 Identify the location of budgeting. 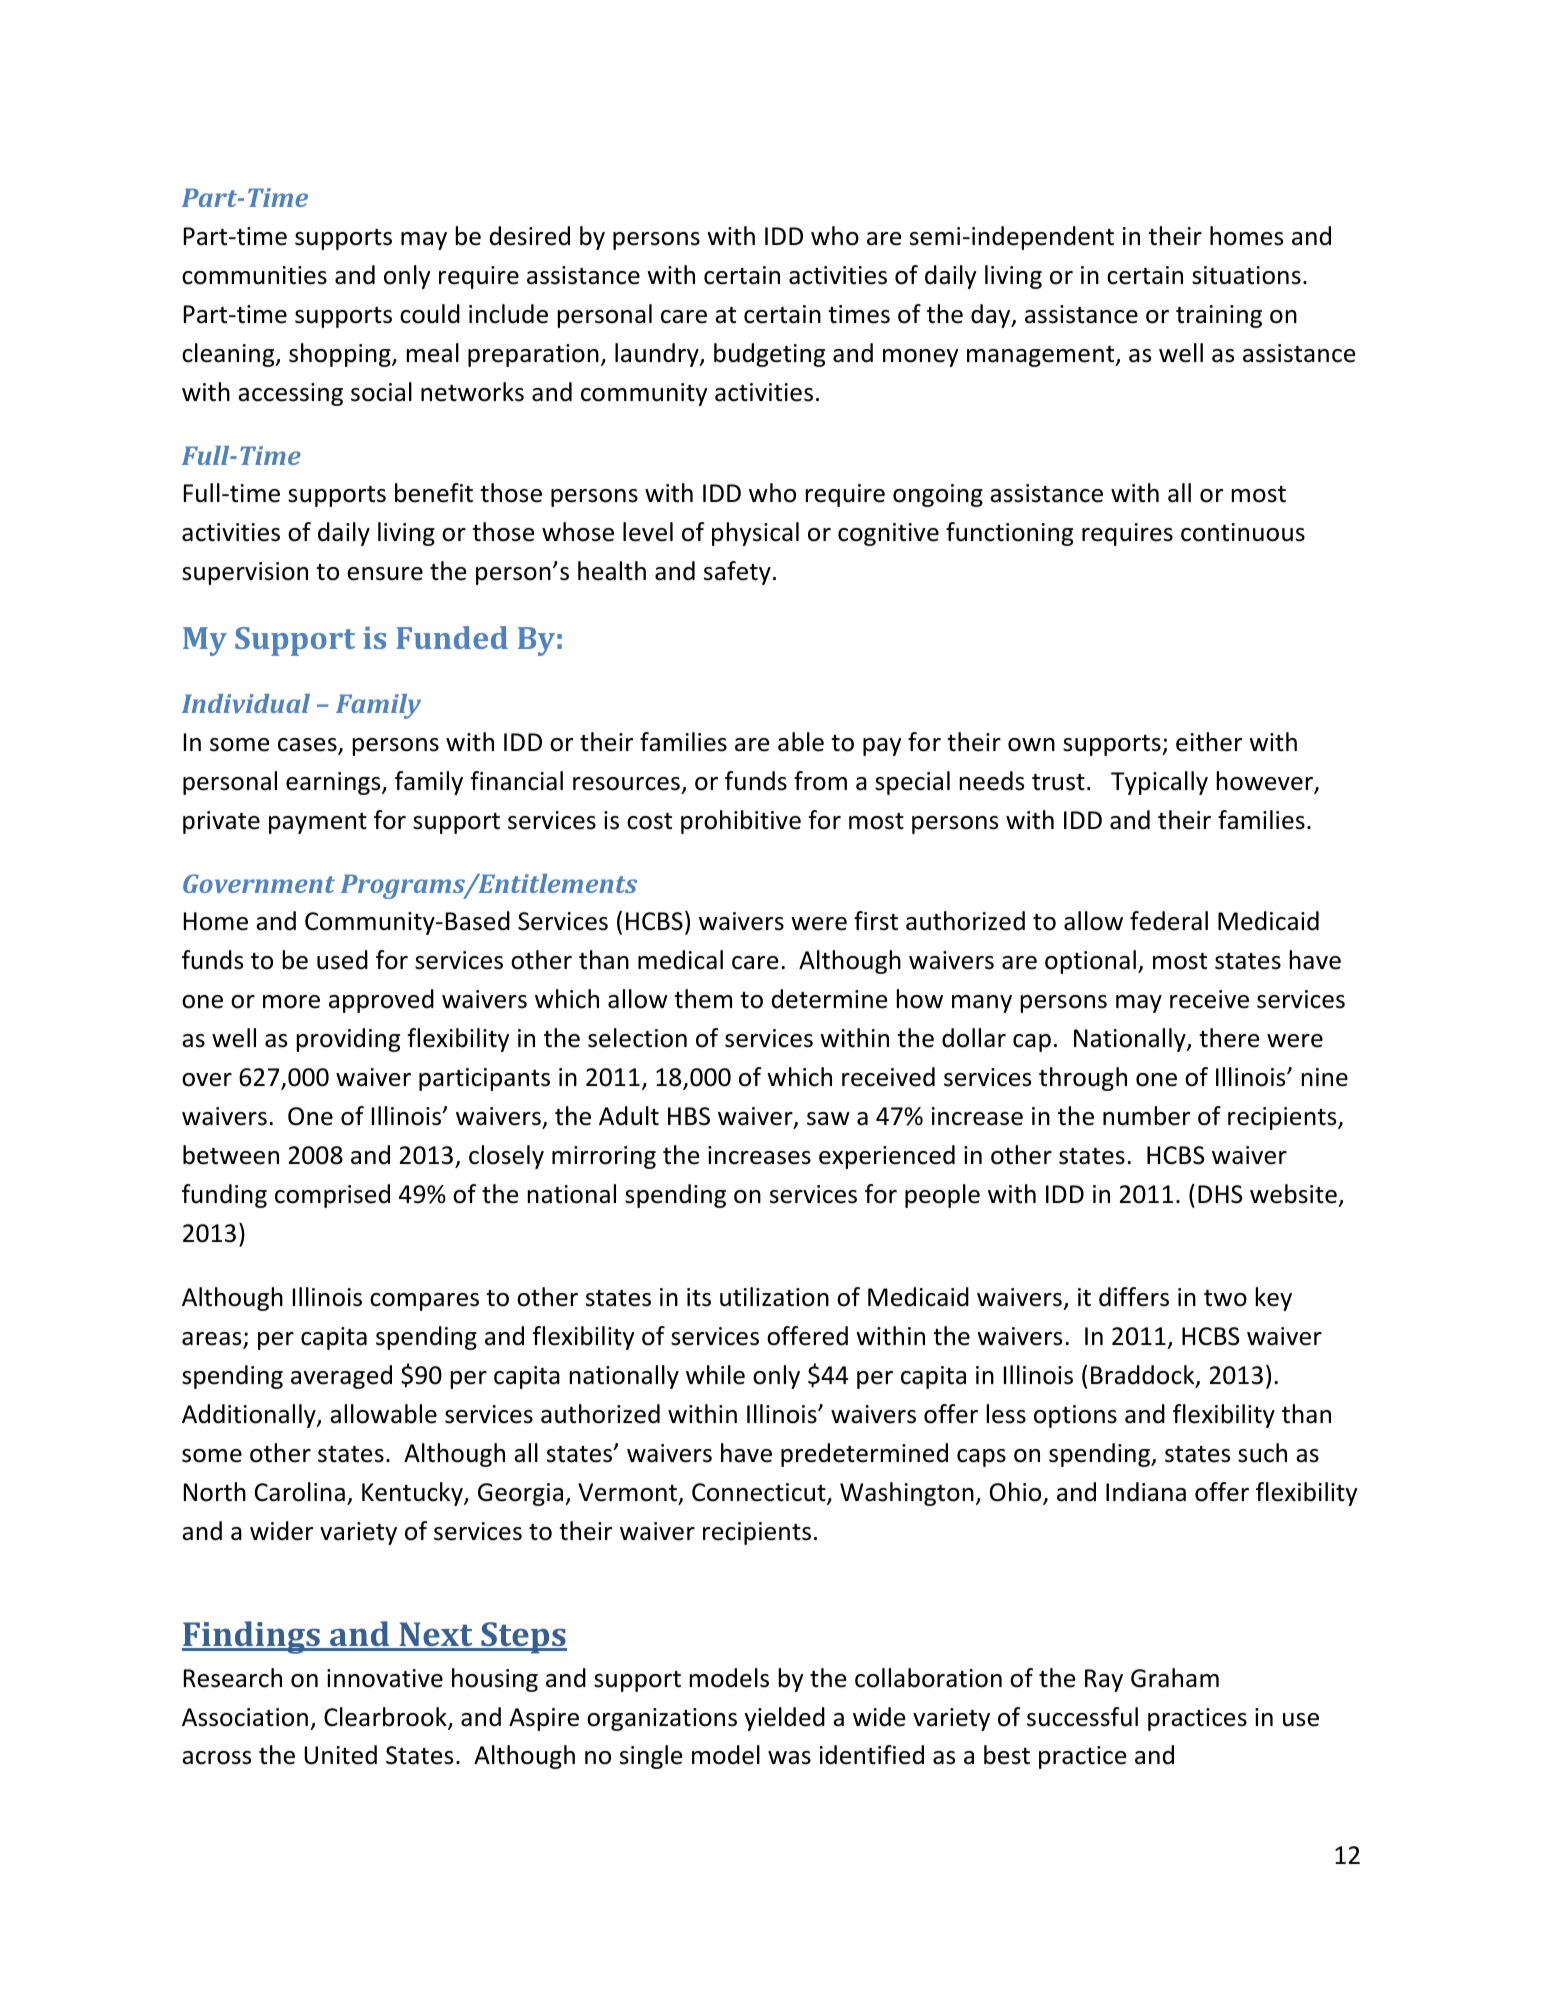
(769, 355).
